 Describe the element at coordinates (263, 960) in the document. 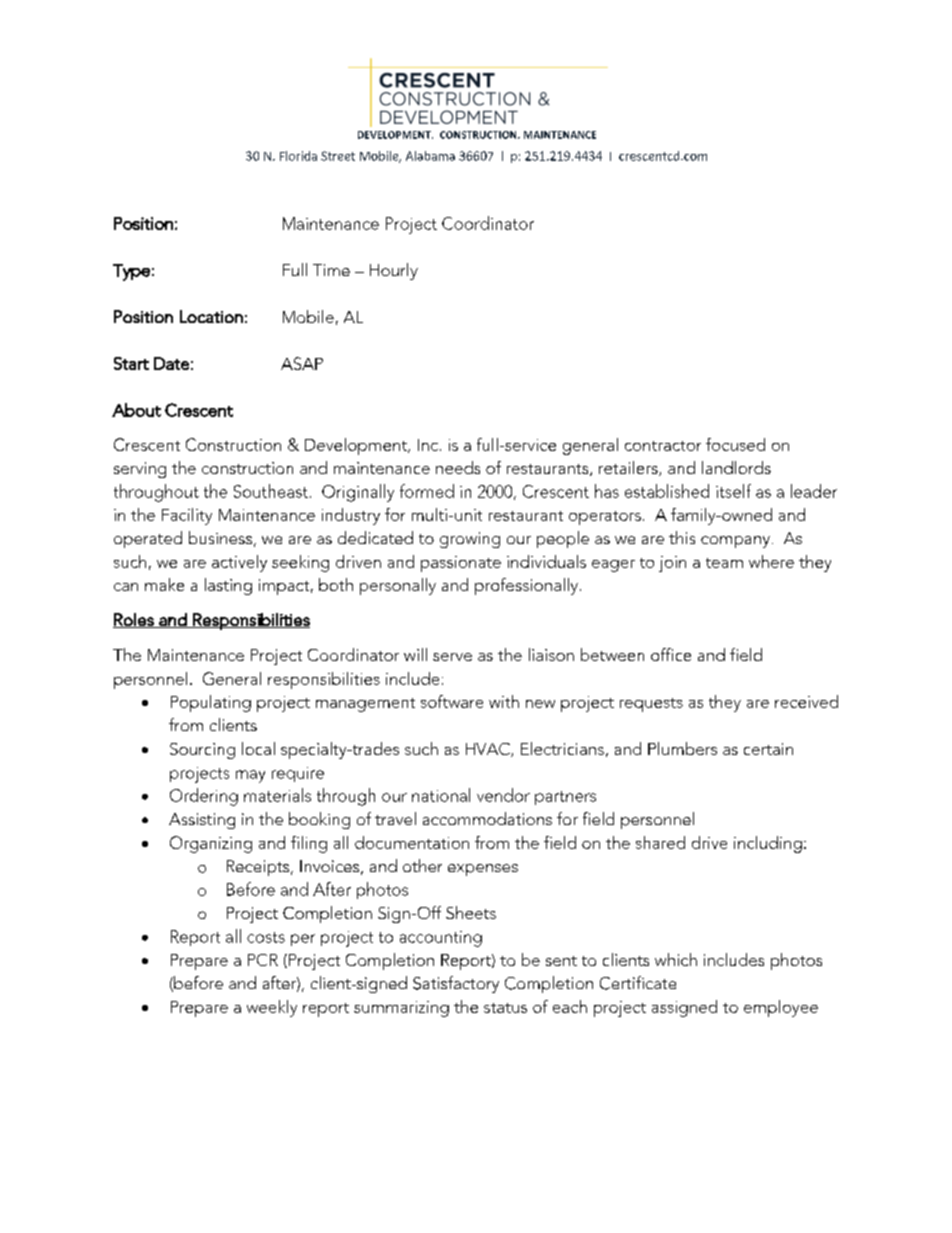

I see `PCR` at that location.
